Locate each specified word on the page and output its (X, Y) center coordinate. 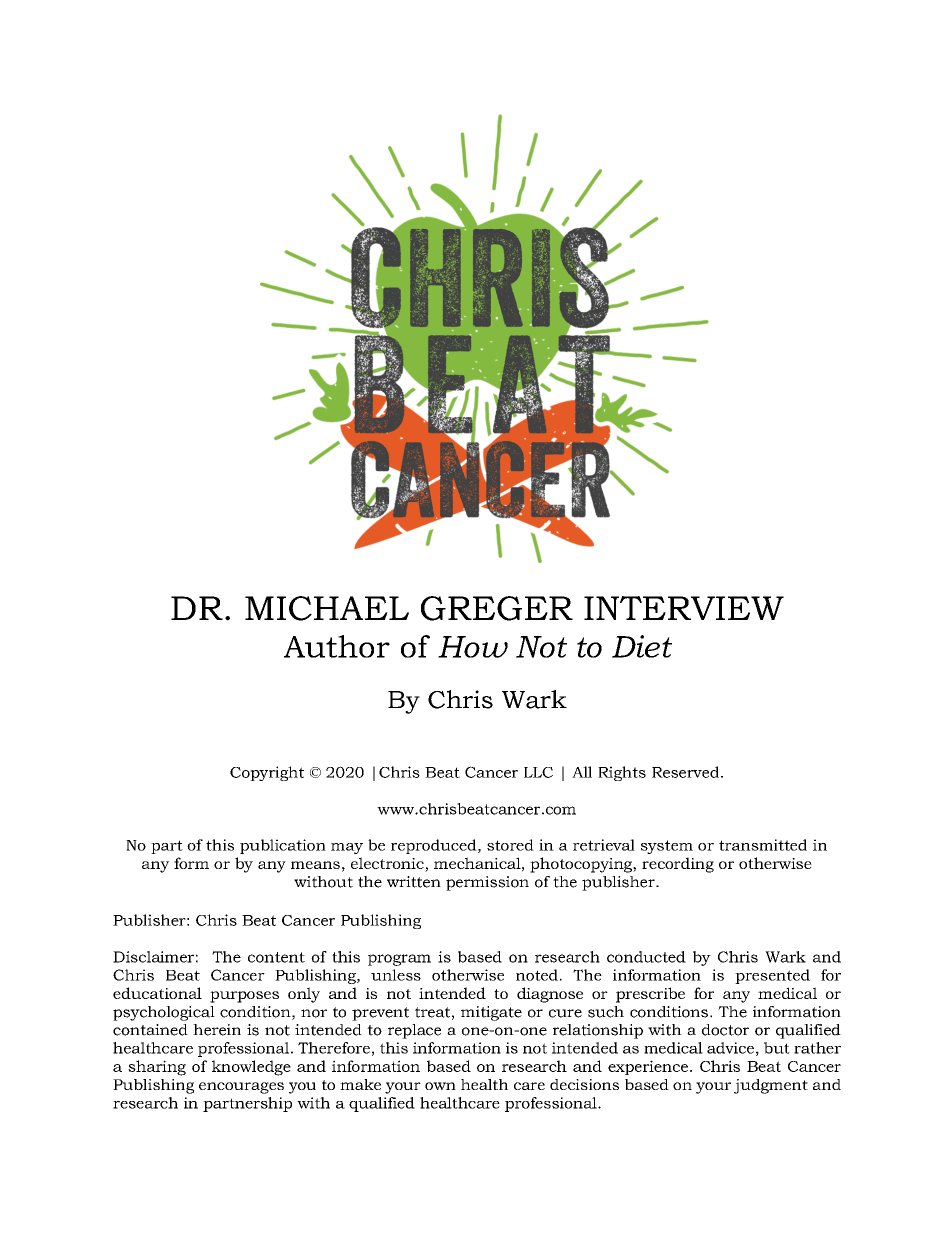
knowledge (251, 1068)
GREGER (497, 608)
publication (283, 846)
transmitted (763, 845)
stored (510, 845)
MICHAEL (327, 608)
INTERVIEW (684, 608)
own (440, 1086)
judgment (771, 1086)
